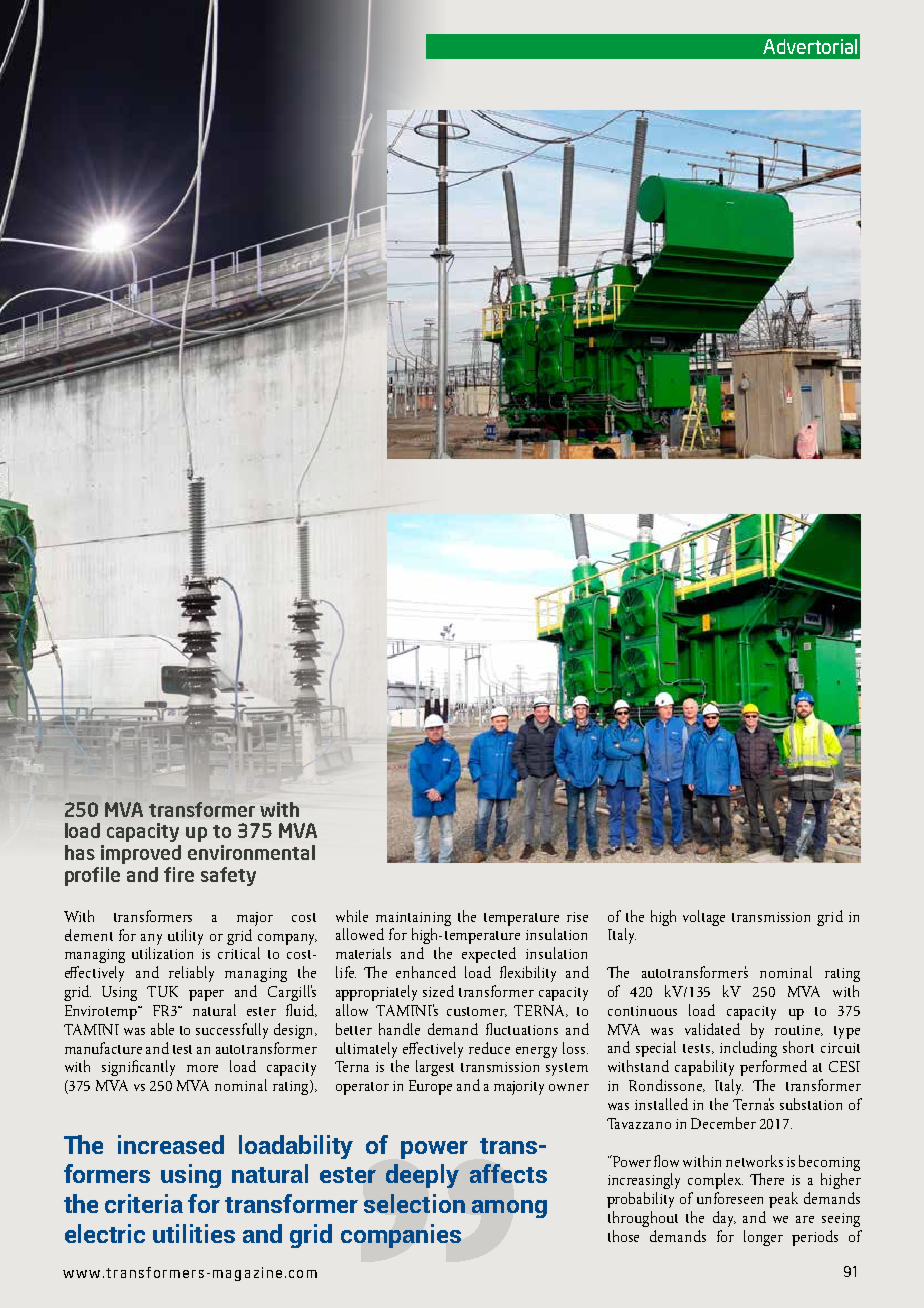 This document has height=1308, width=924. I want to click on substation, so click(811, 1104).
